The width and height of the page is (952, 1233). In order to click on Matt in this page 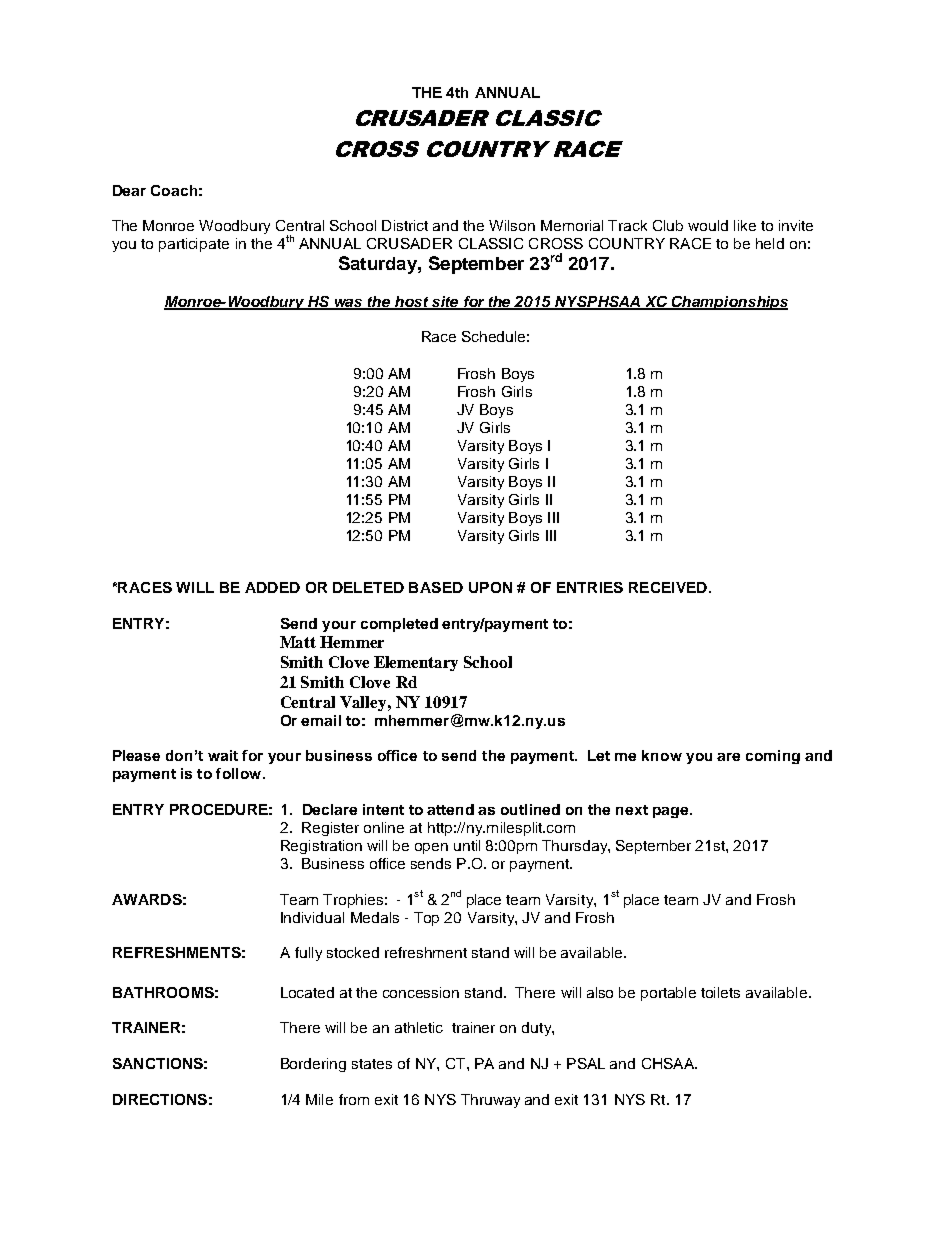, I will do `click(298, 642)`.
